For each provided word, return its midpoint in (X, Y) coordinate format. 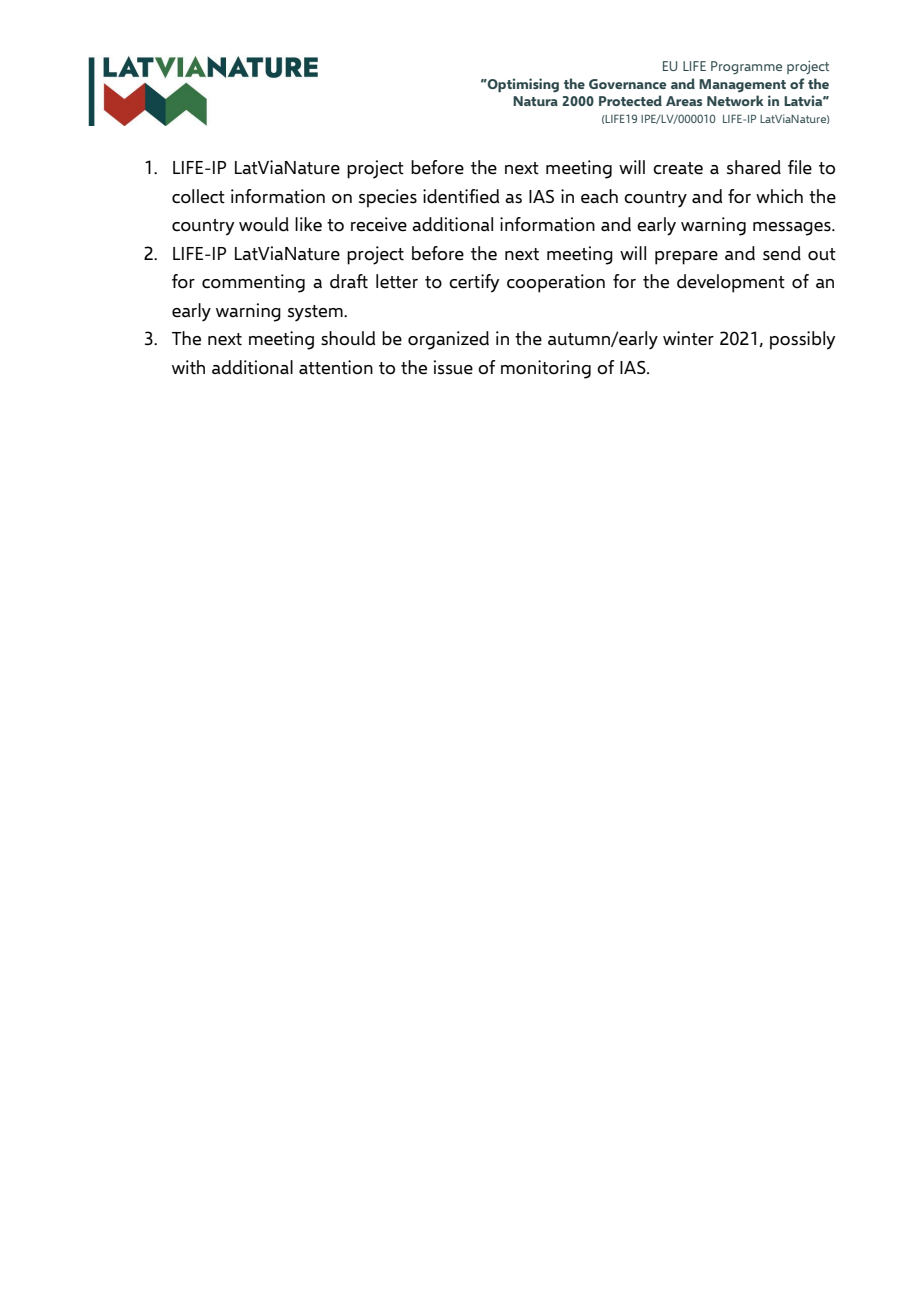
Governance (627, 84)
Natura (535, 101)
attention (336, 367)
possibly (803, 340)
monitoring (546, 369)
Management (742, 85)
